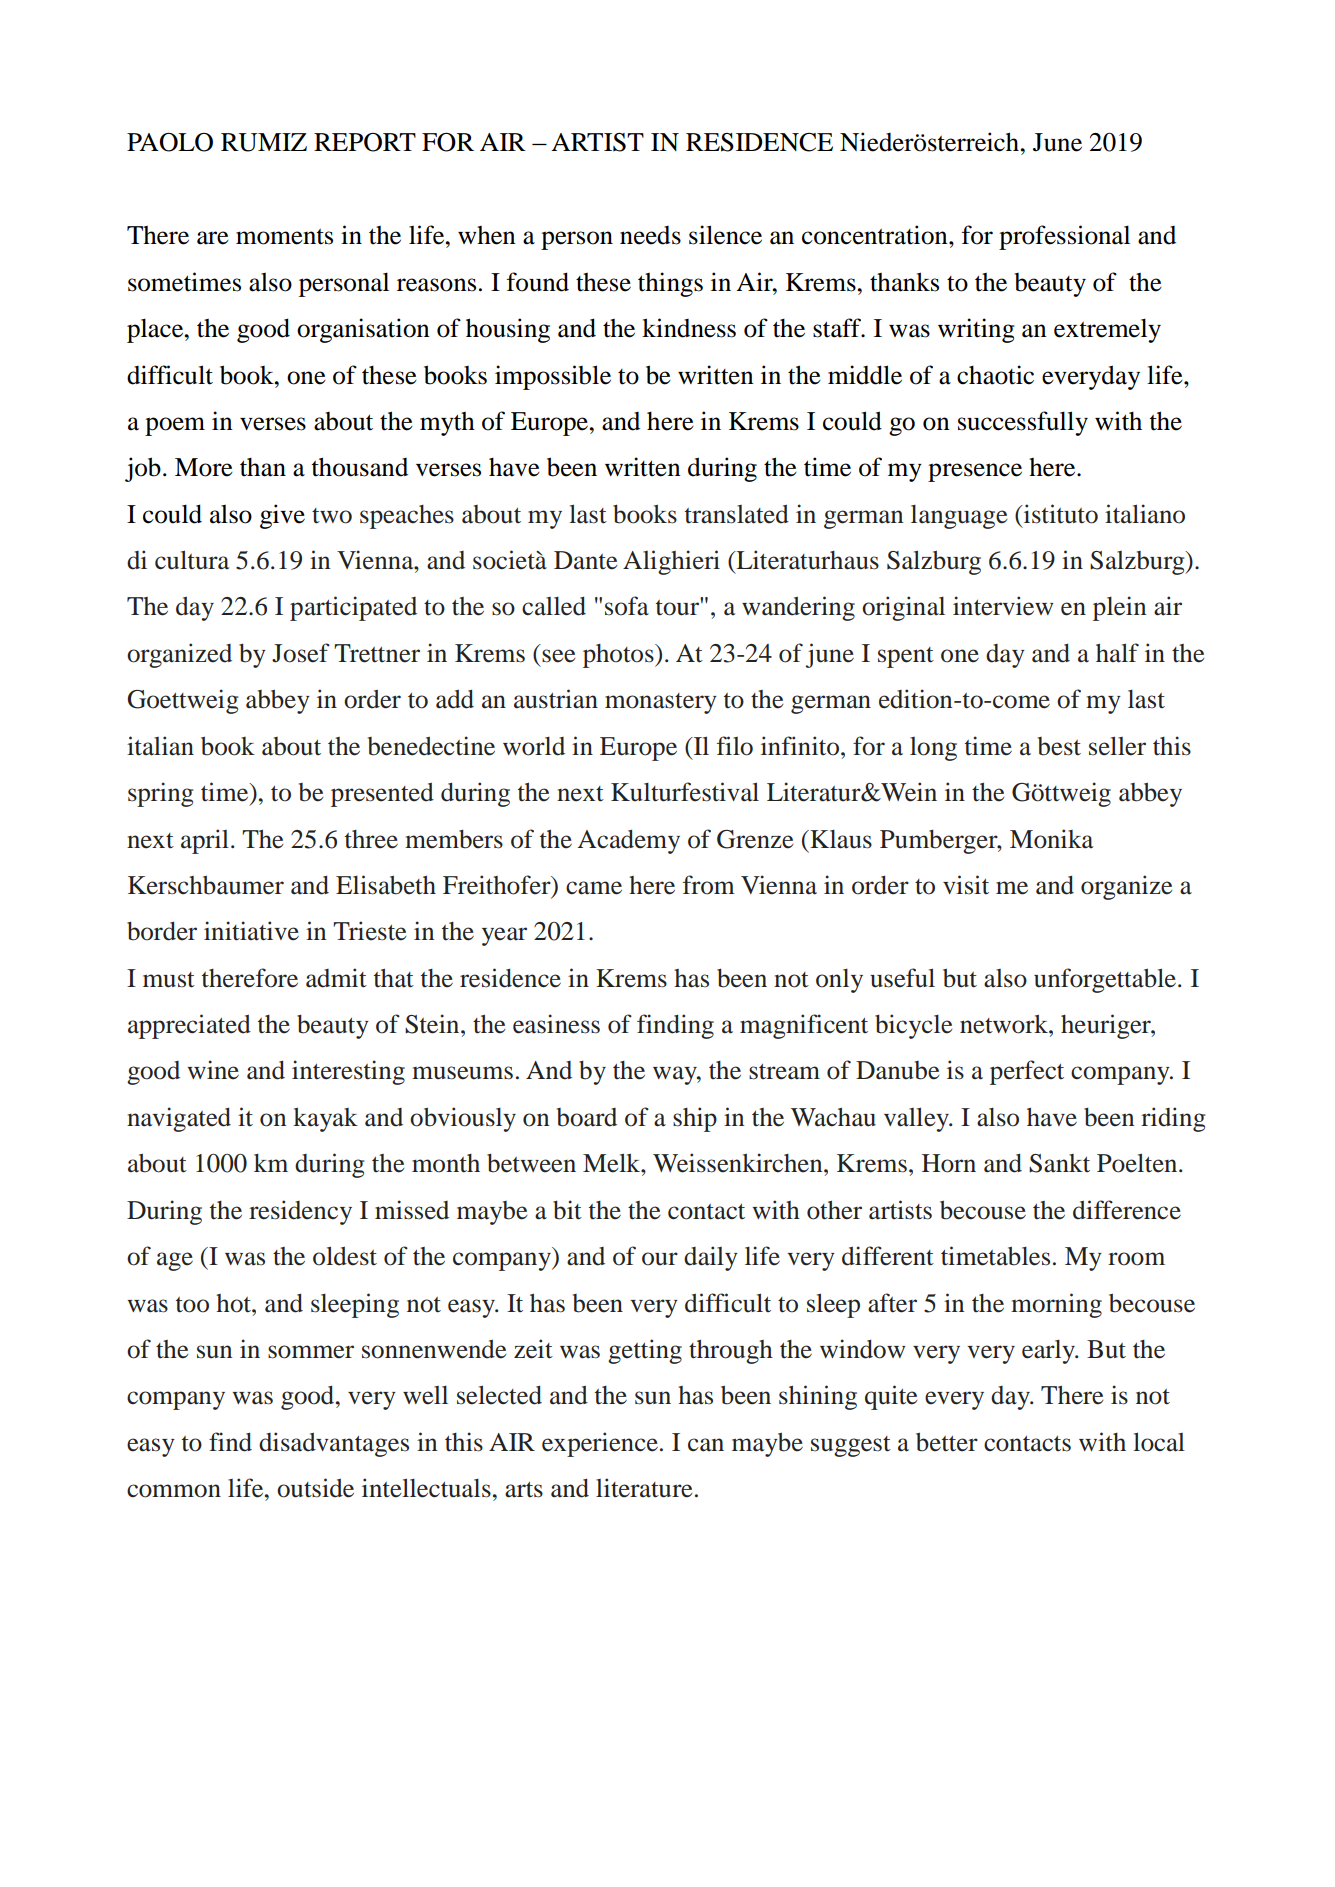 This screenshot has height=1887, width=1335. I want to click on disadvantages, so click(334, 1444).
